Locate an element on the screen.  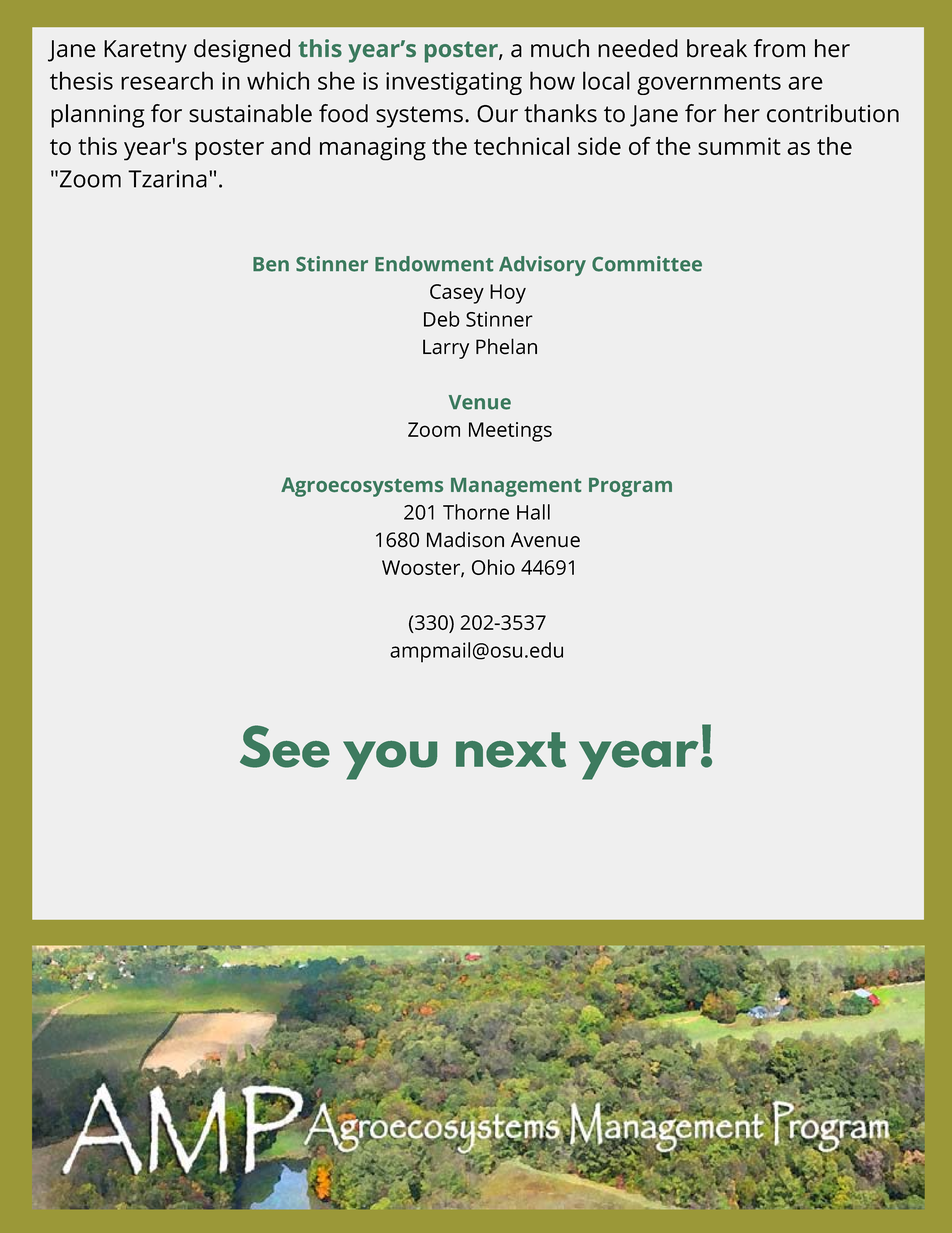
governments is located at coordinates (709, 84).
